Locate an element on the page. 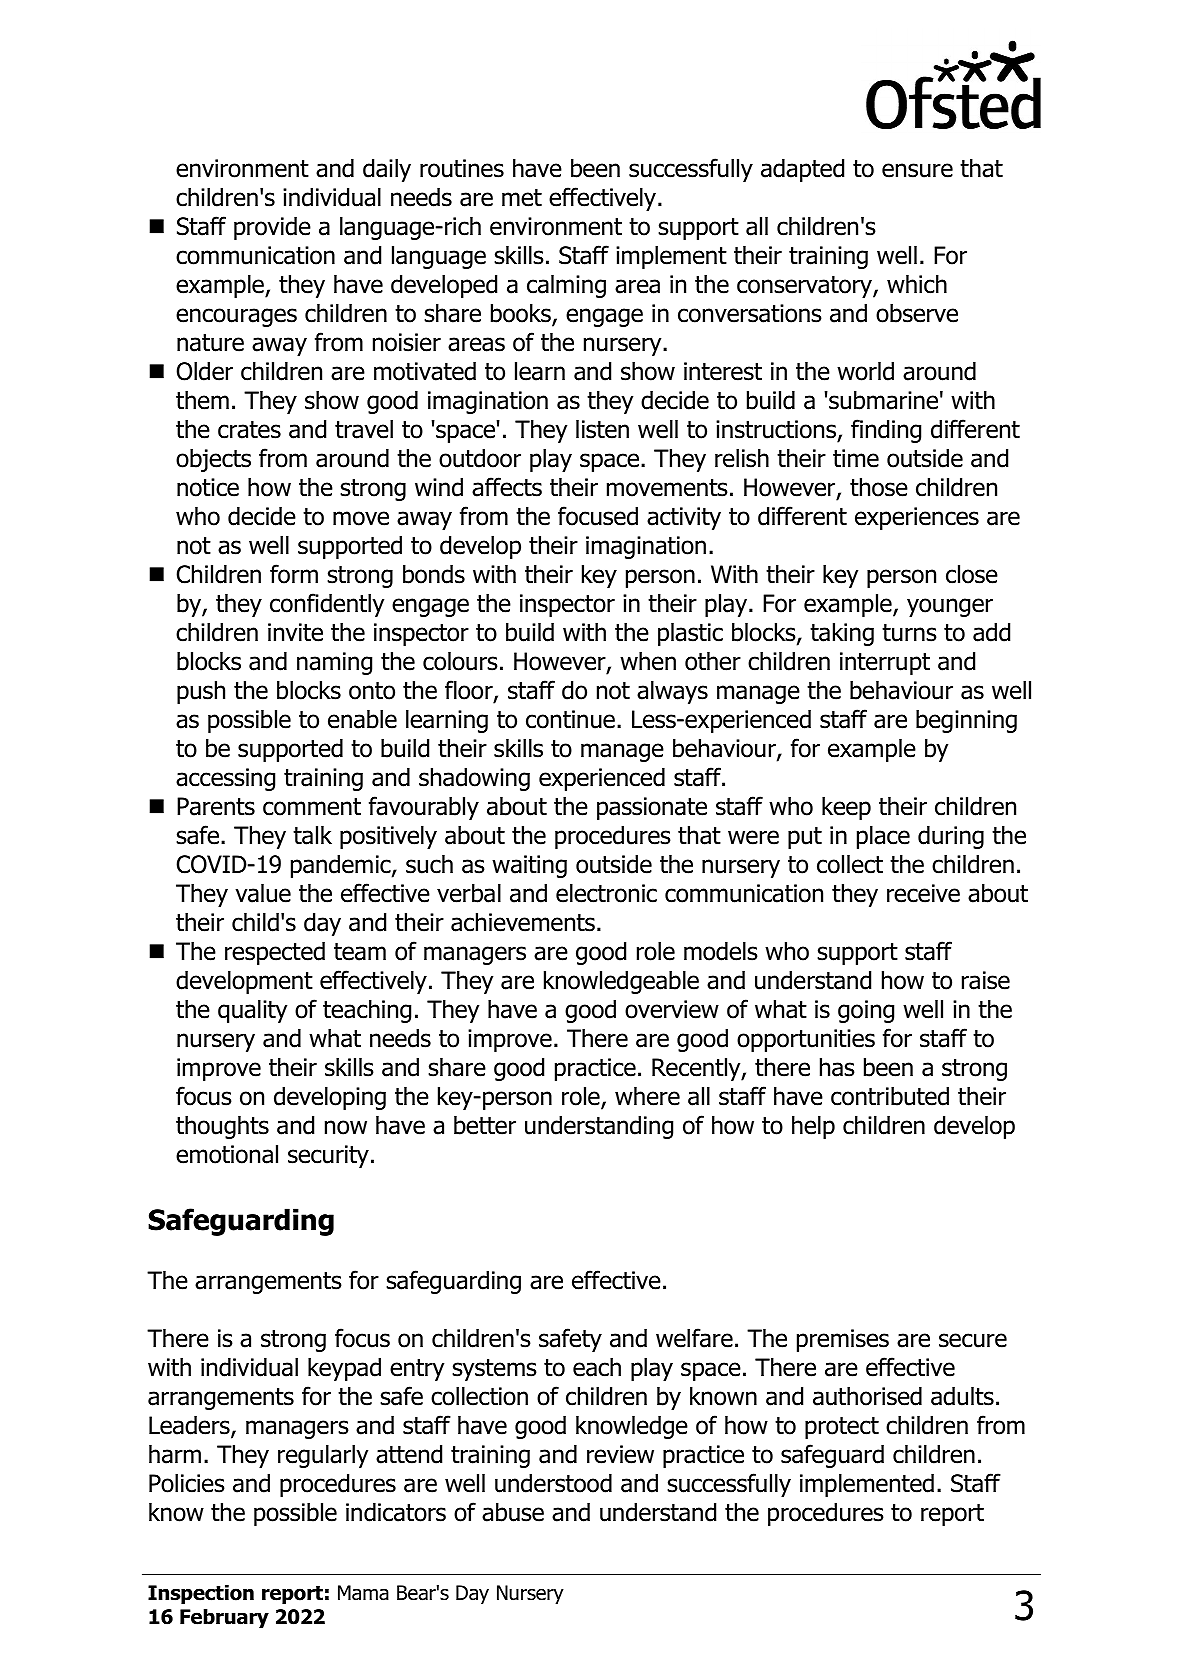 This page has width=1183, height=1677. met is located at coordinates (522, 198).
